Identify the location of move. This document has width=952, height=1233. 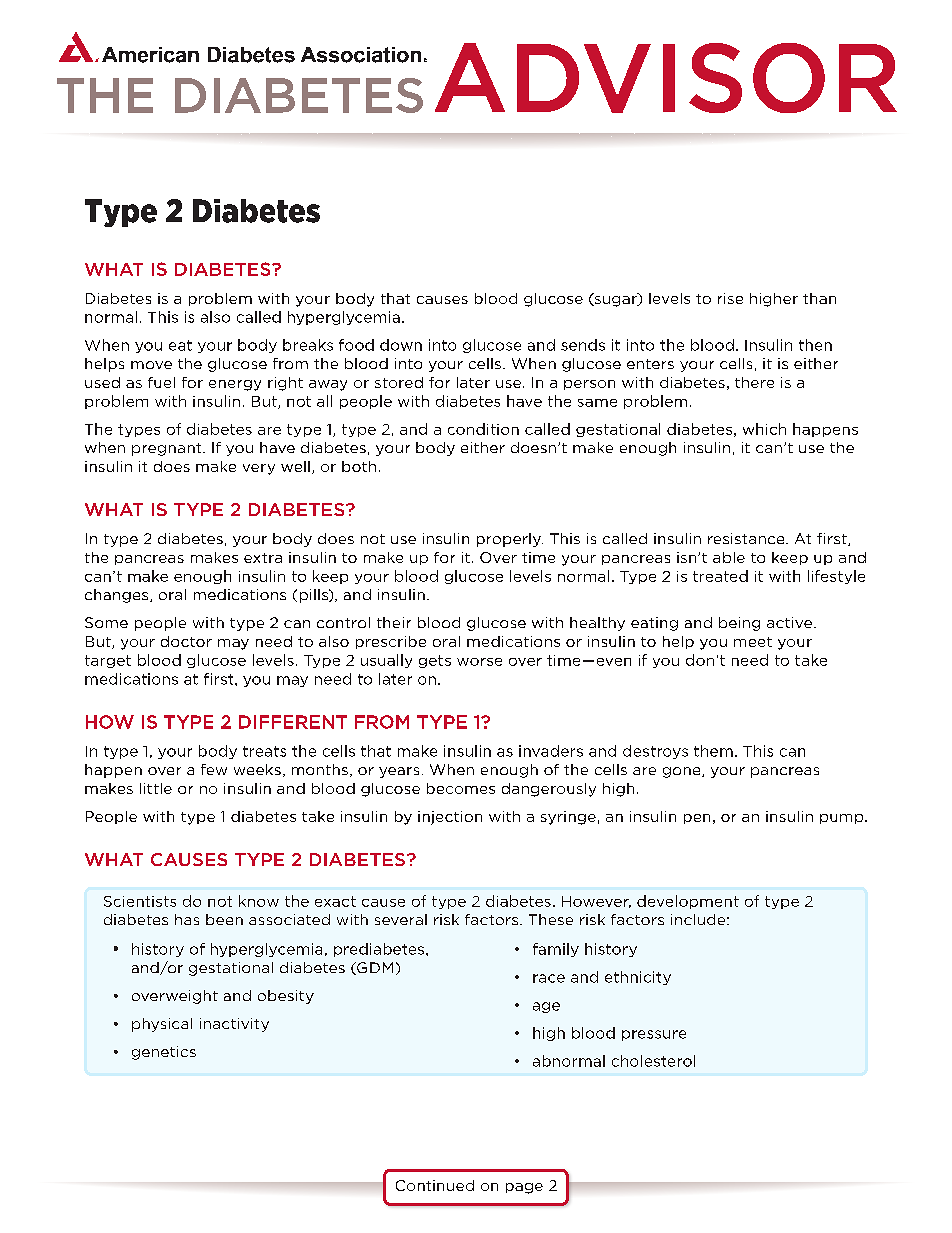
(151, 365).
